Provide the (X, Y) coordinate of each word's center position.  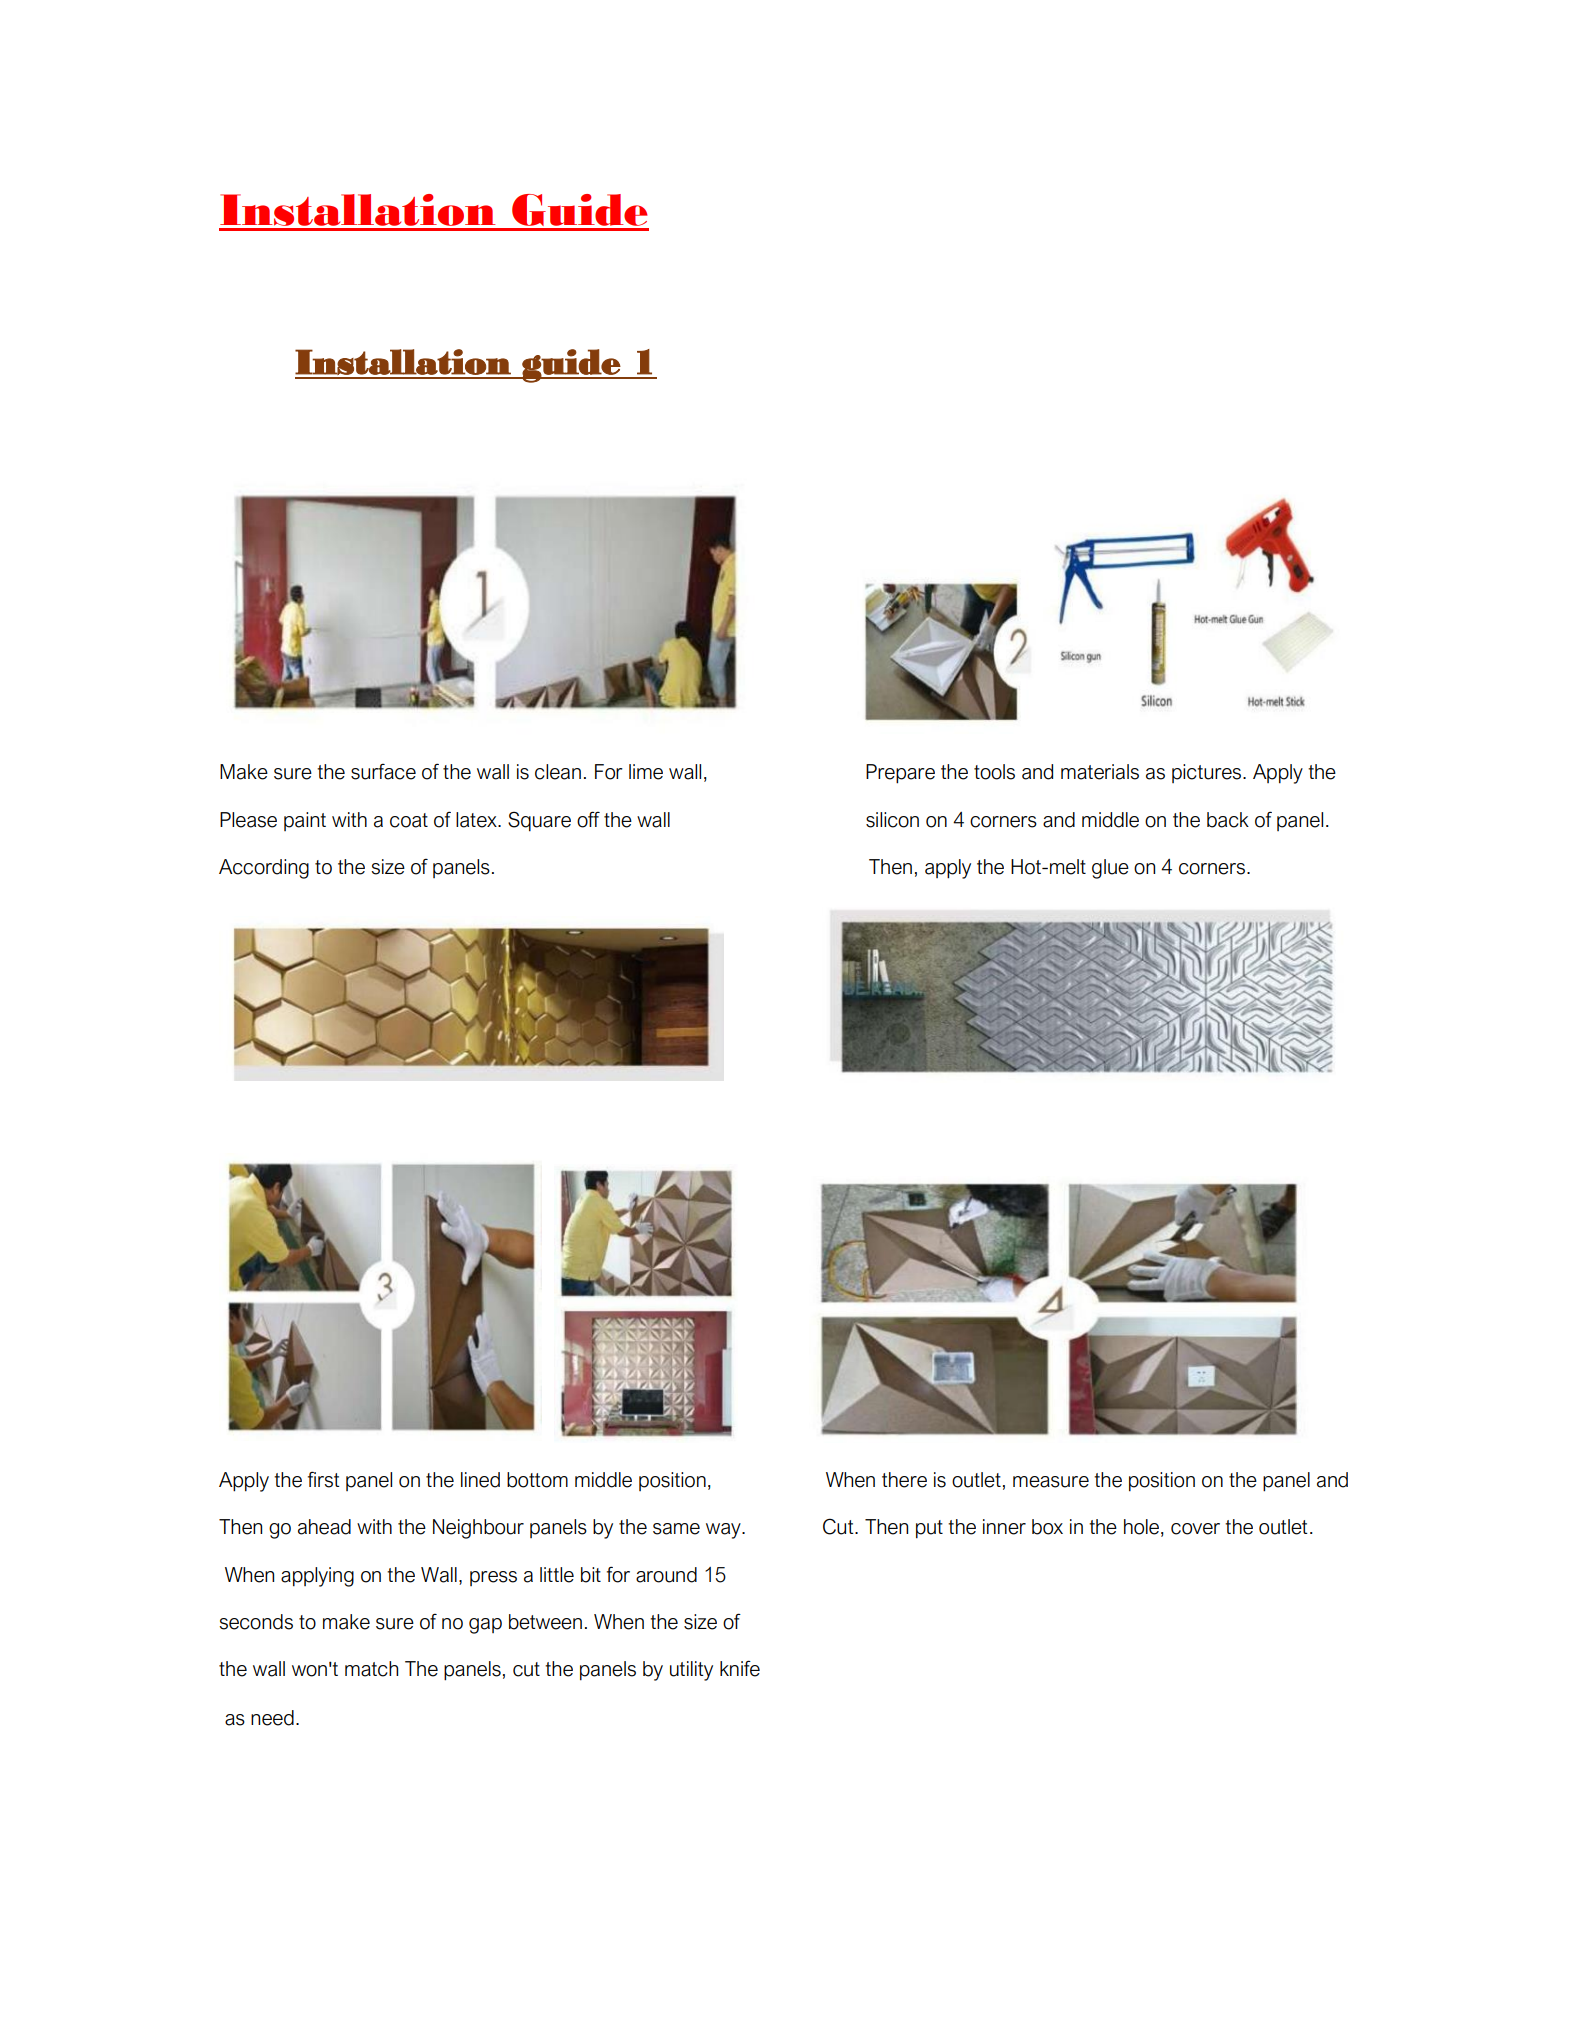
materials (1100, 772)
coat (409, 820)
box (1047, 1527)
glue (1110, 869)
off (588, 819)
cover (1195, 1529)
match (371, 1669)
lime (646, 772)
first (324, 1479)
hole (1141, 1527)
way (724, 1531)
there (904, 1480)
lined (480, 1480)
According (264, 869)
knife (740, 1668)
